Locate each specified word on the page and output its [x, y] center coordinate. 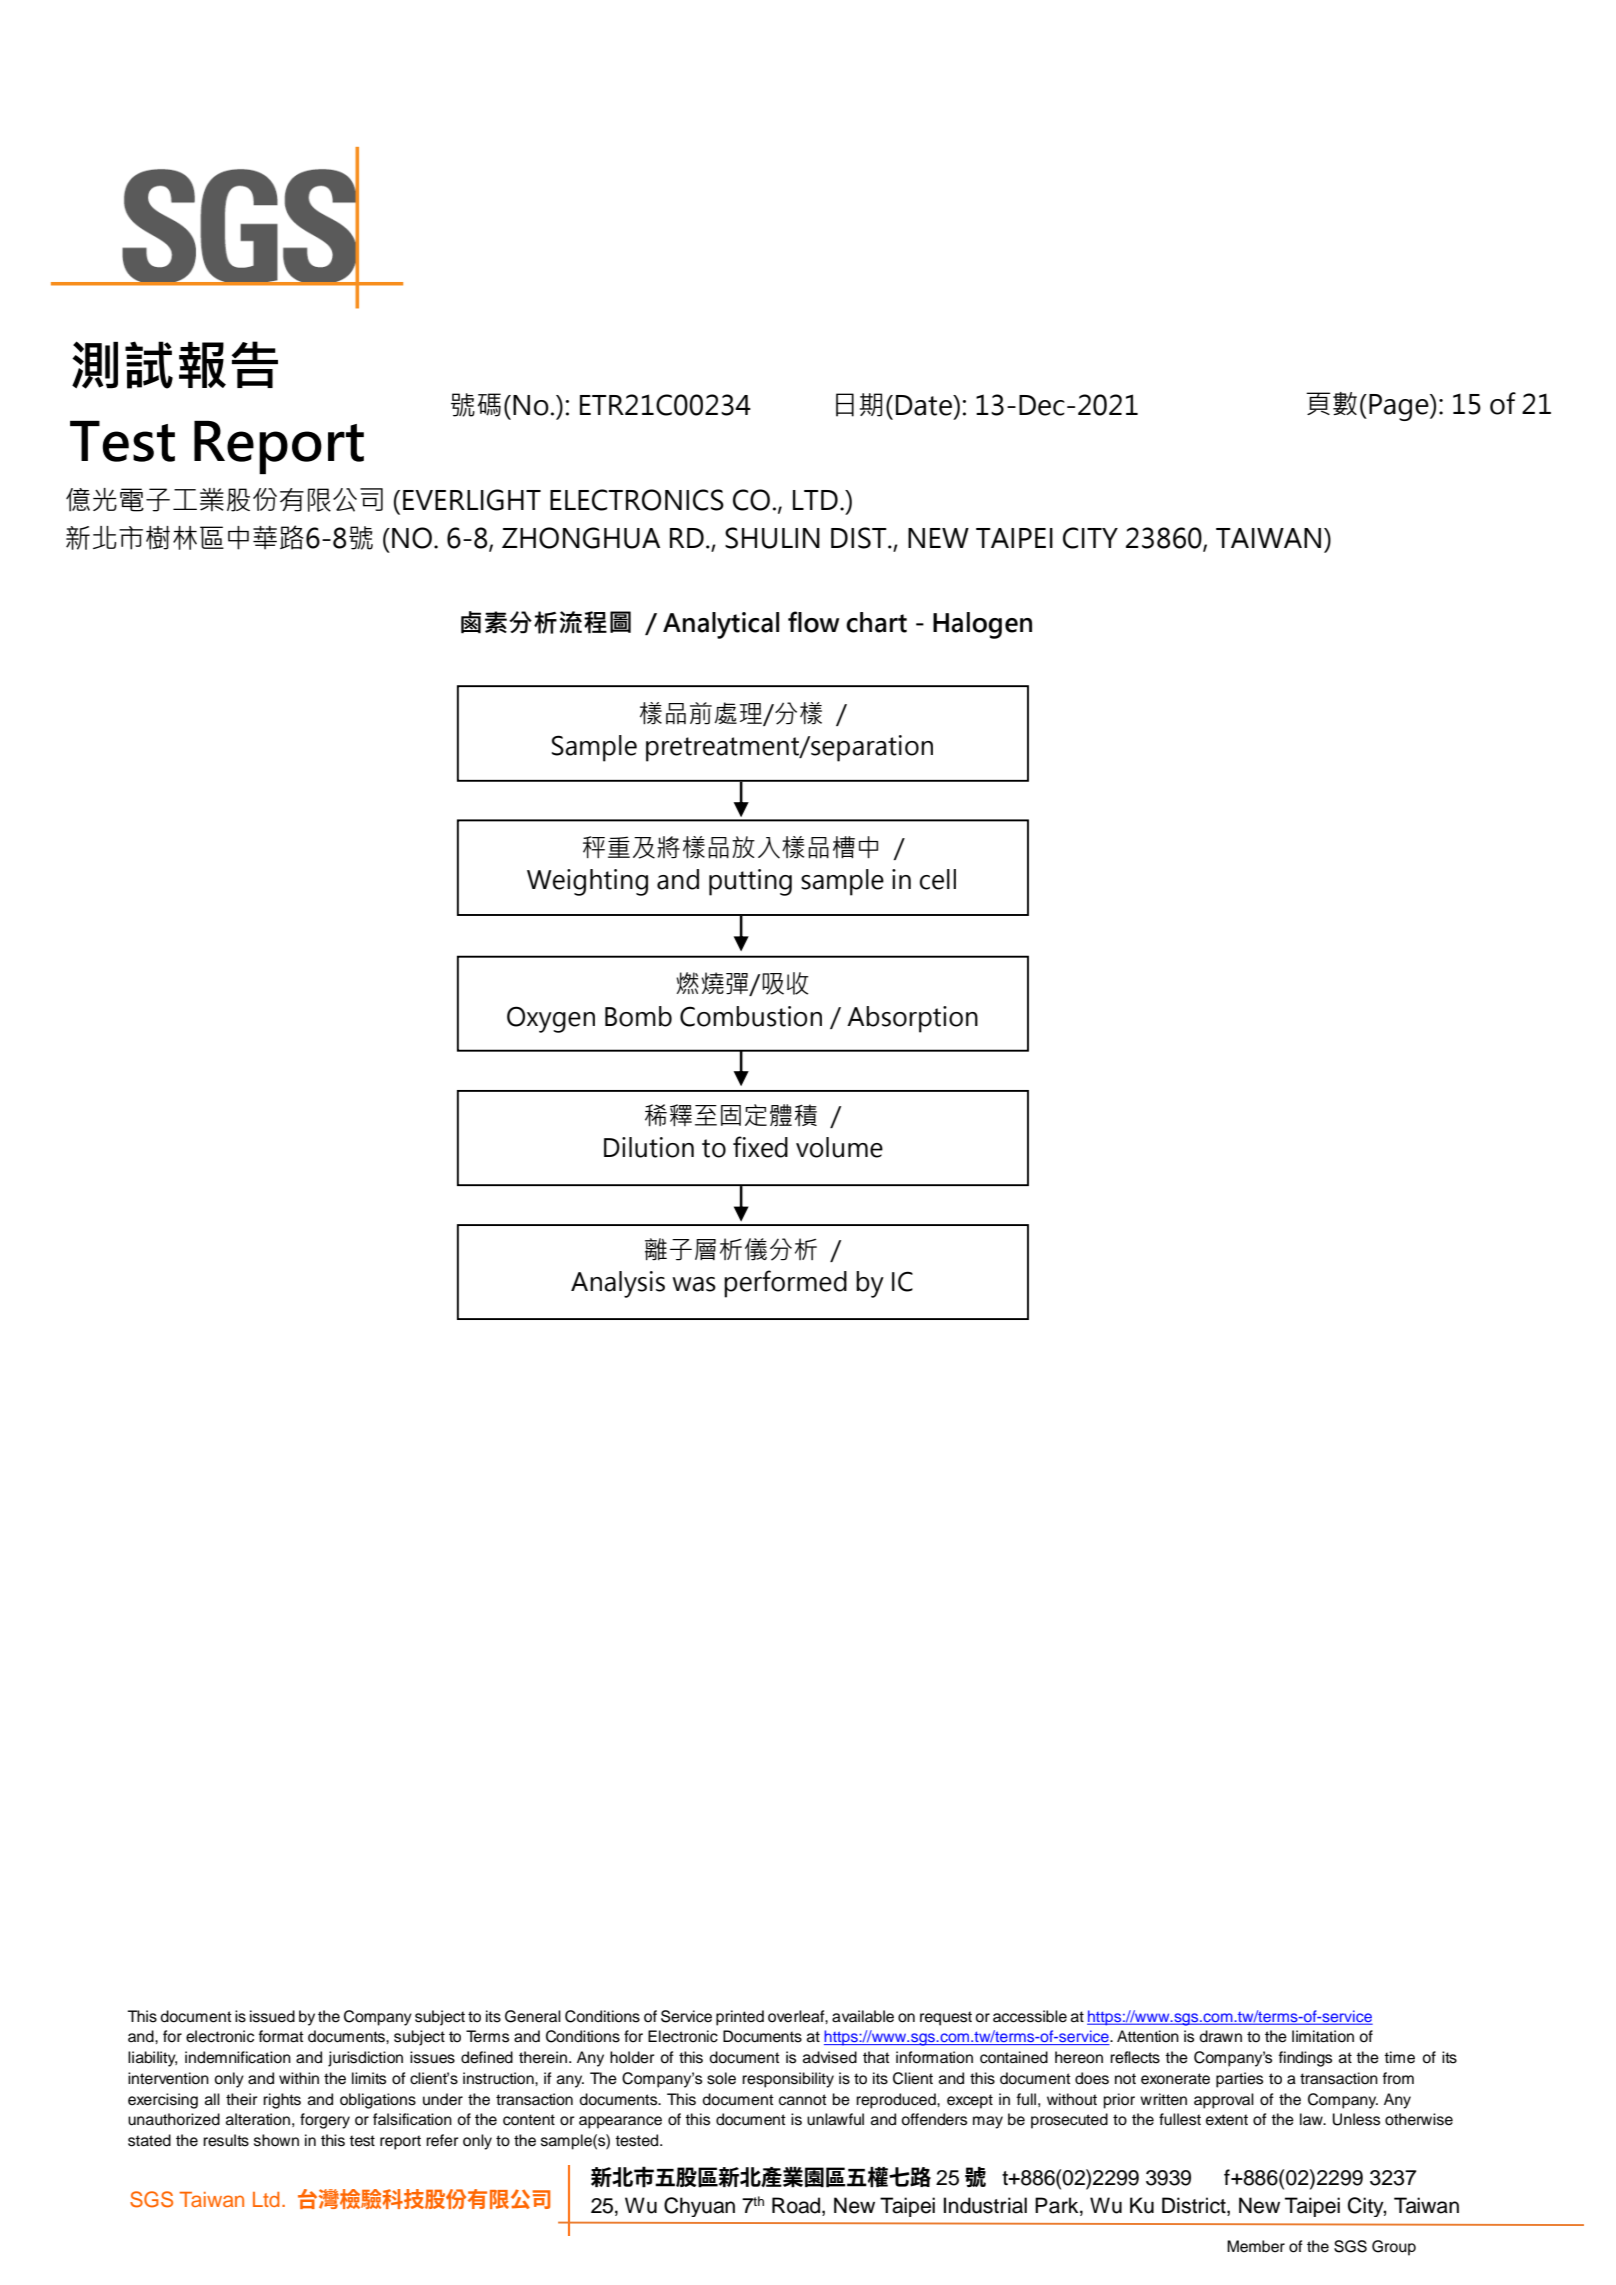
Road [797, 2205]
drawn [1220, 2036]
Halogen [982, 625]
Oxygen [551, 1019]
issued [272, 2016]
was [694, 1284]
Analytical [721, 625]
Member [1256, 2246]
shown [276, 2140]
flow [814, 622]
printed [740, 2018]
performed [785, 1284]
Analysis [618, 1284]
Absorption [912, 1019]
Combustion [751, 1016]
